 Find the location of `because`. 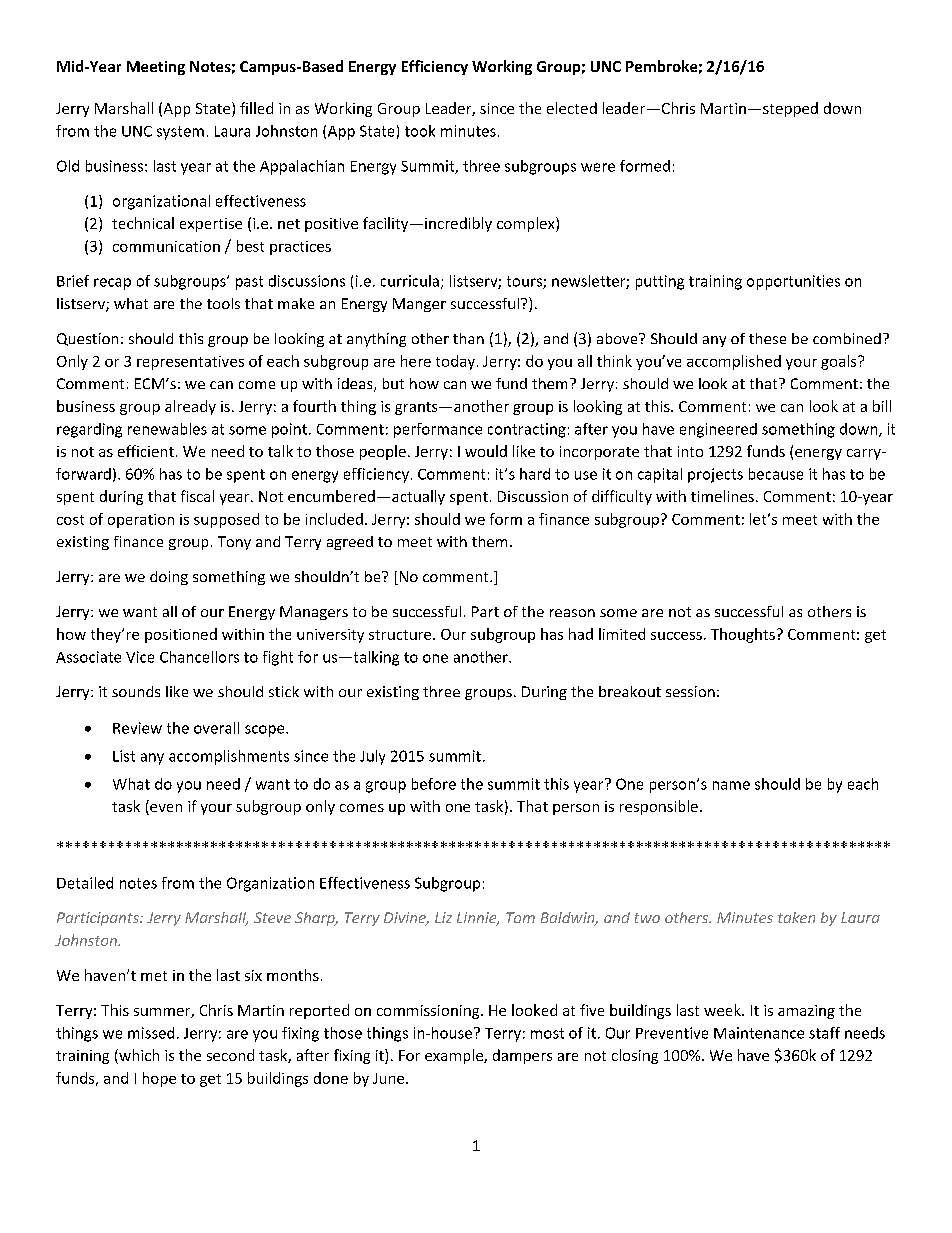

because is located at coordinates (776, 474).
